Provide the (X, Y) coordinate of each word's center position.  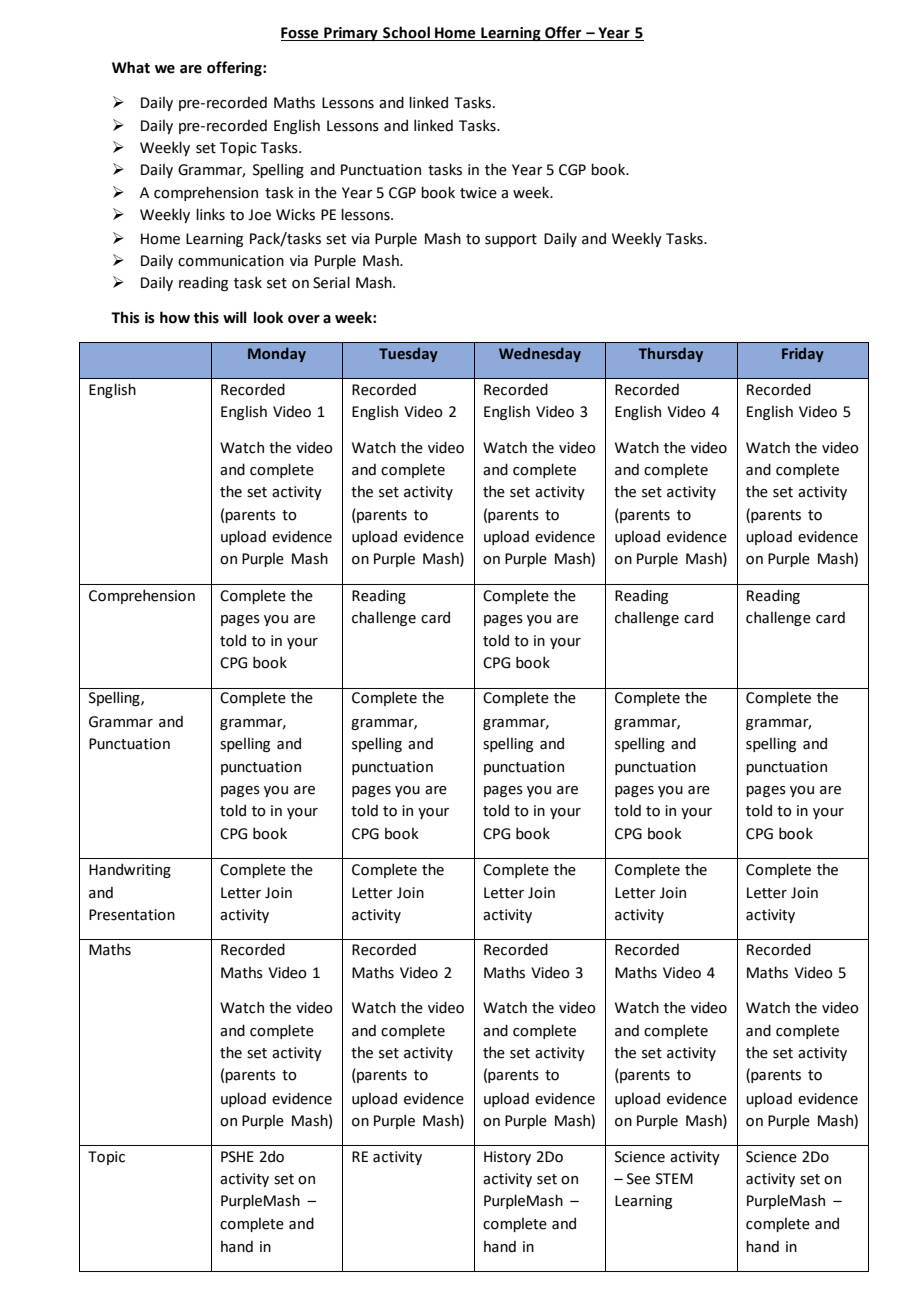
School (406, 33)
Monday (277, 355)
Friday (803, 355)
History (507, 1158)
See (638, 1179)
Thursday (670, 354)
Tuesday (408, 355)
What (131, 67)
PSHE (237, 1157)
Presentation (132, 915)
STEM (674, 1179)
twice (478, 193)
